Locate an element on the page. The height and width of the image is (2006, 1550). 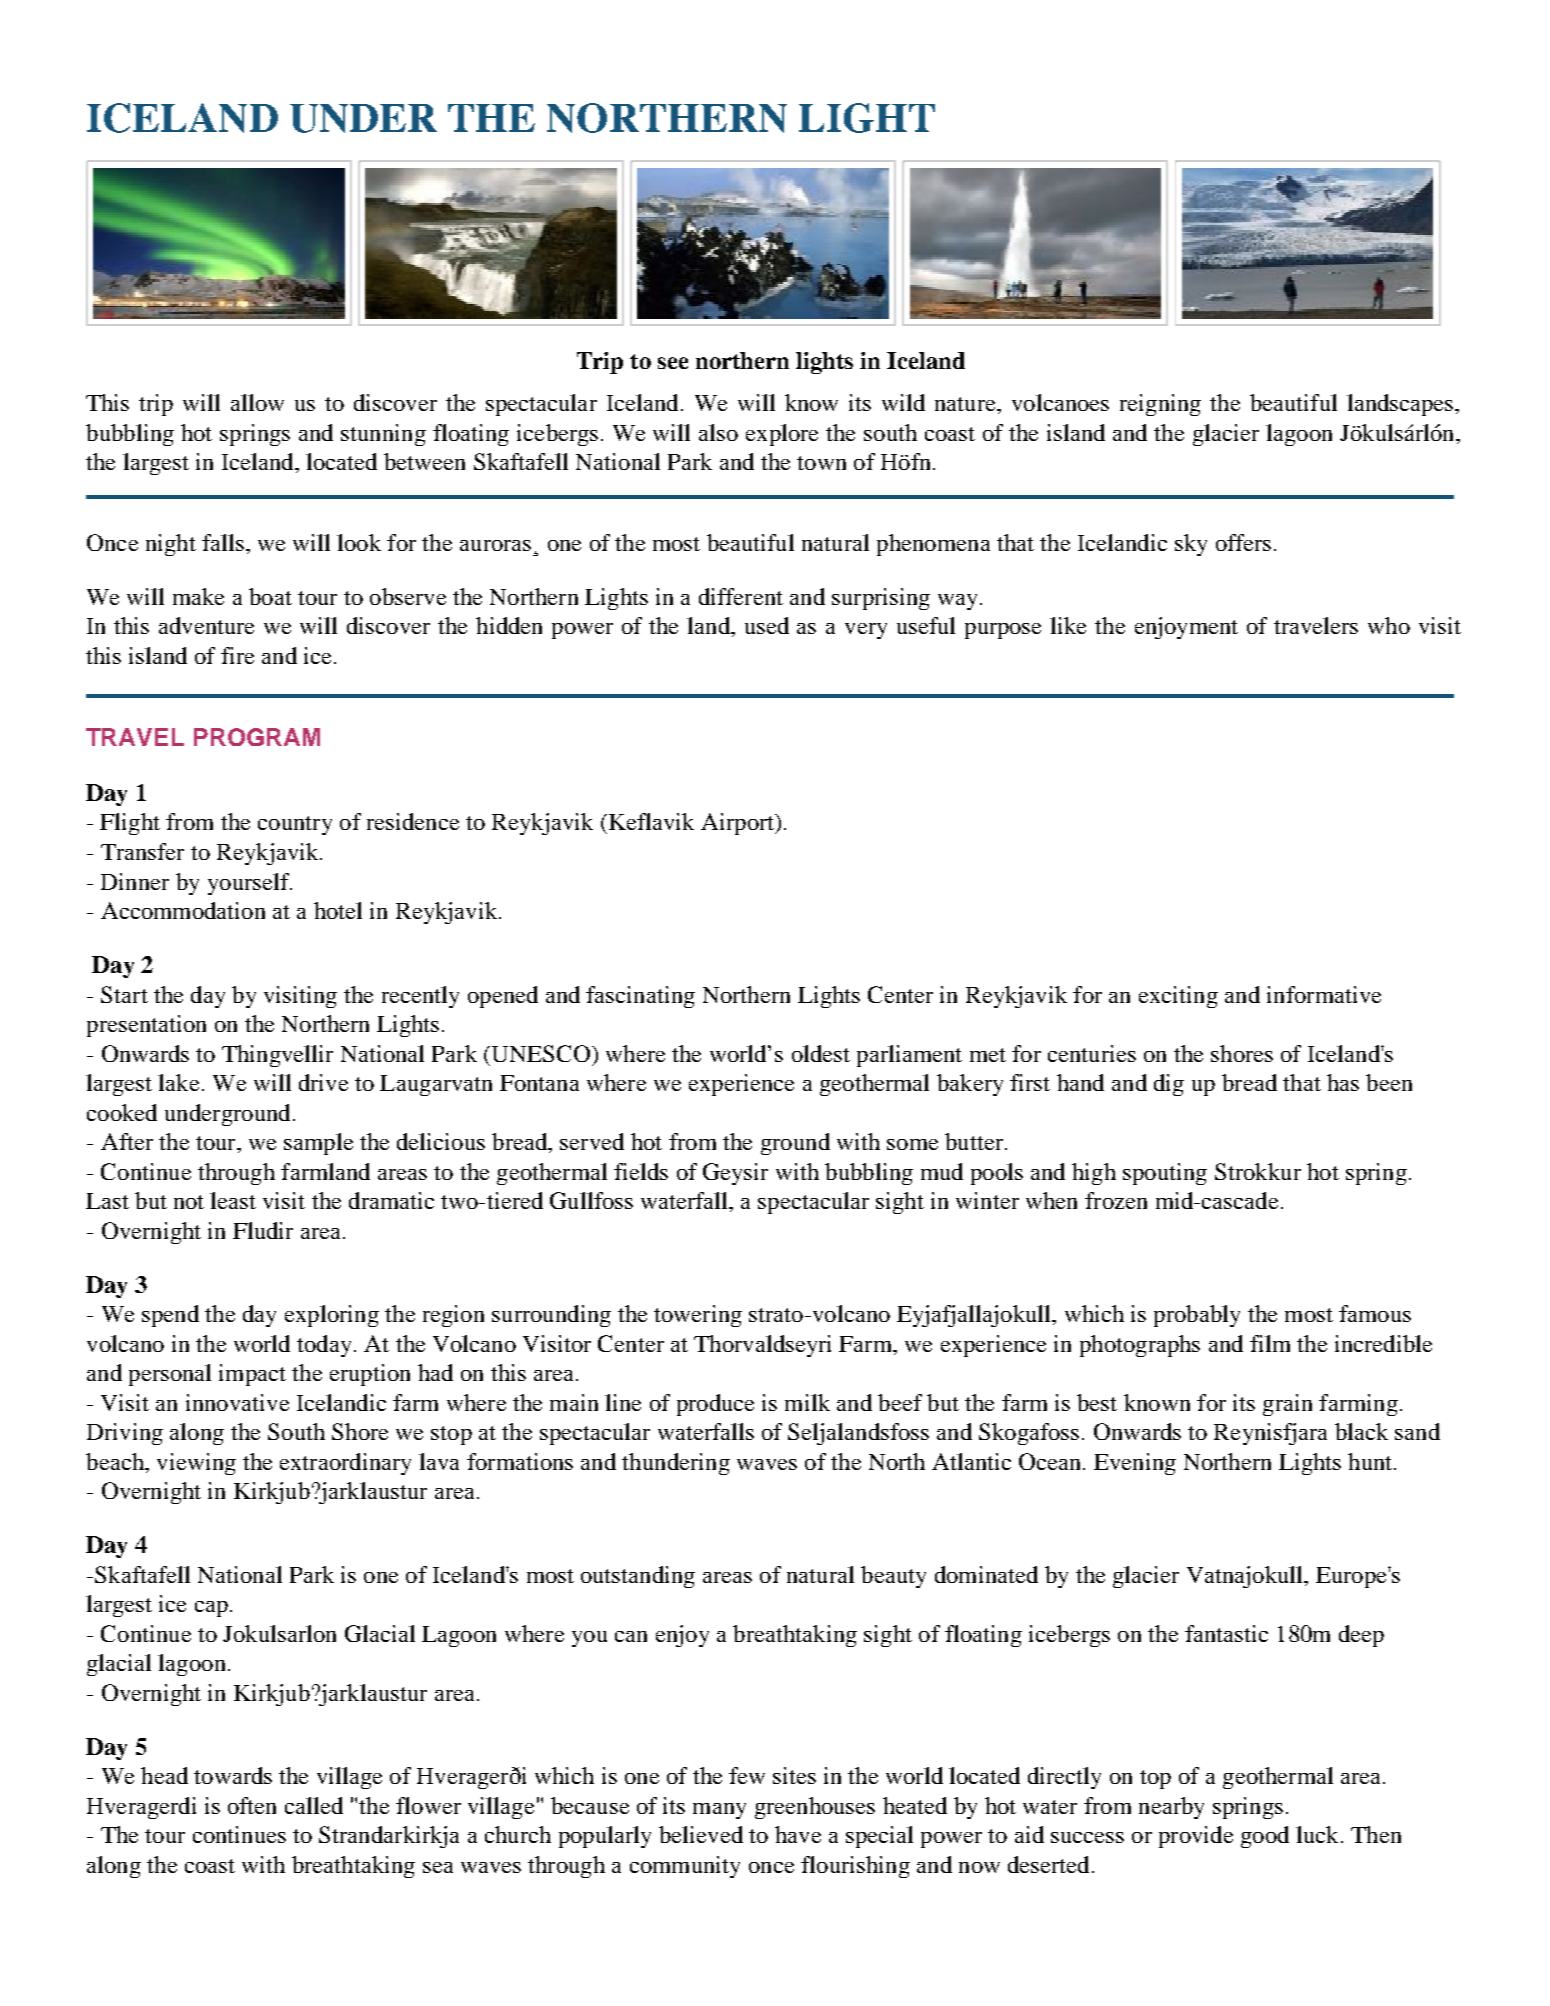
who is located at coordinates (1389, 625).
